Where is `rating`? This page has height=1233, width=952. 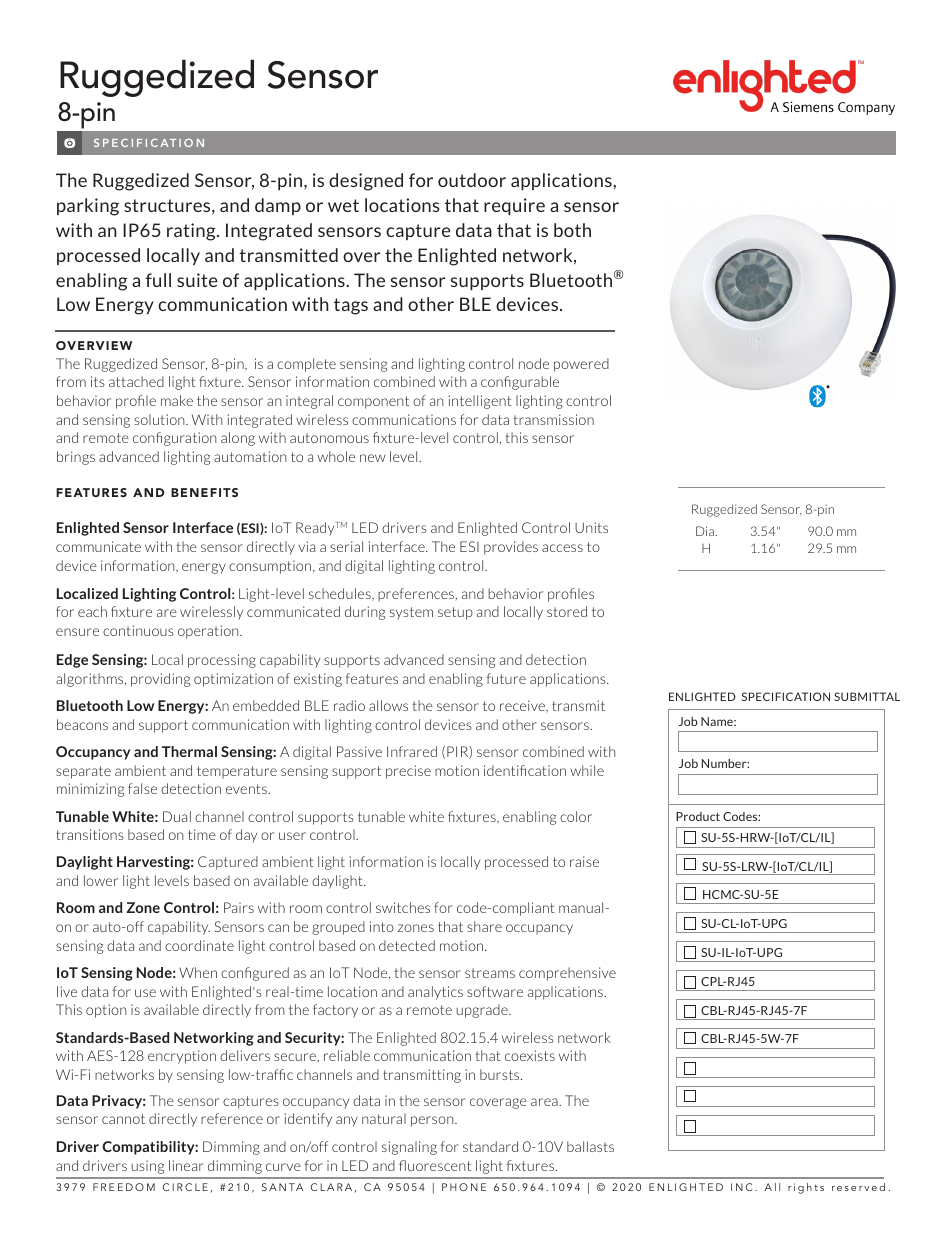
rating is located at coordinates (192, 232).
